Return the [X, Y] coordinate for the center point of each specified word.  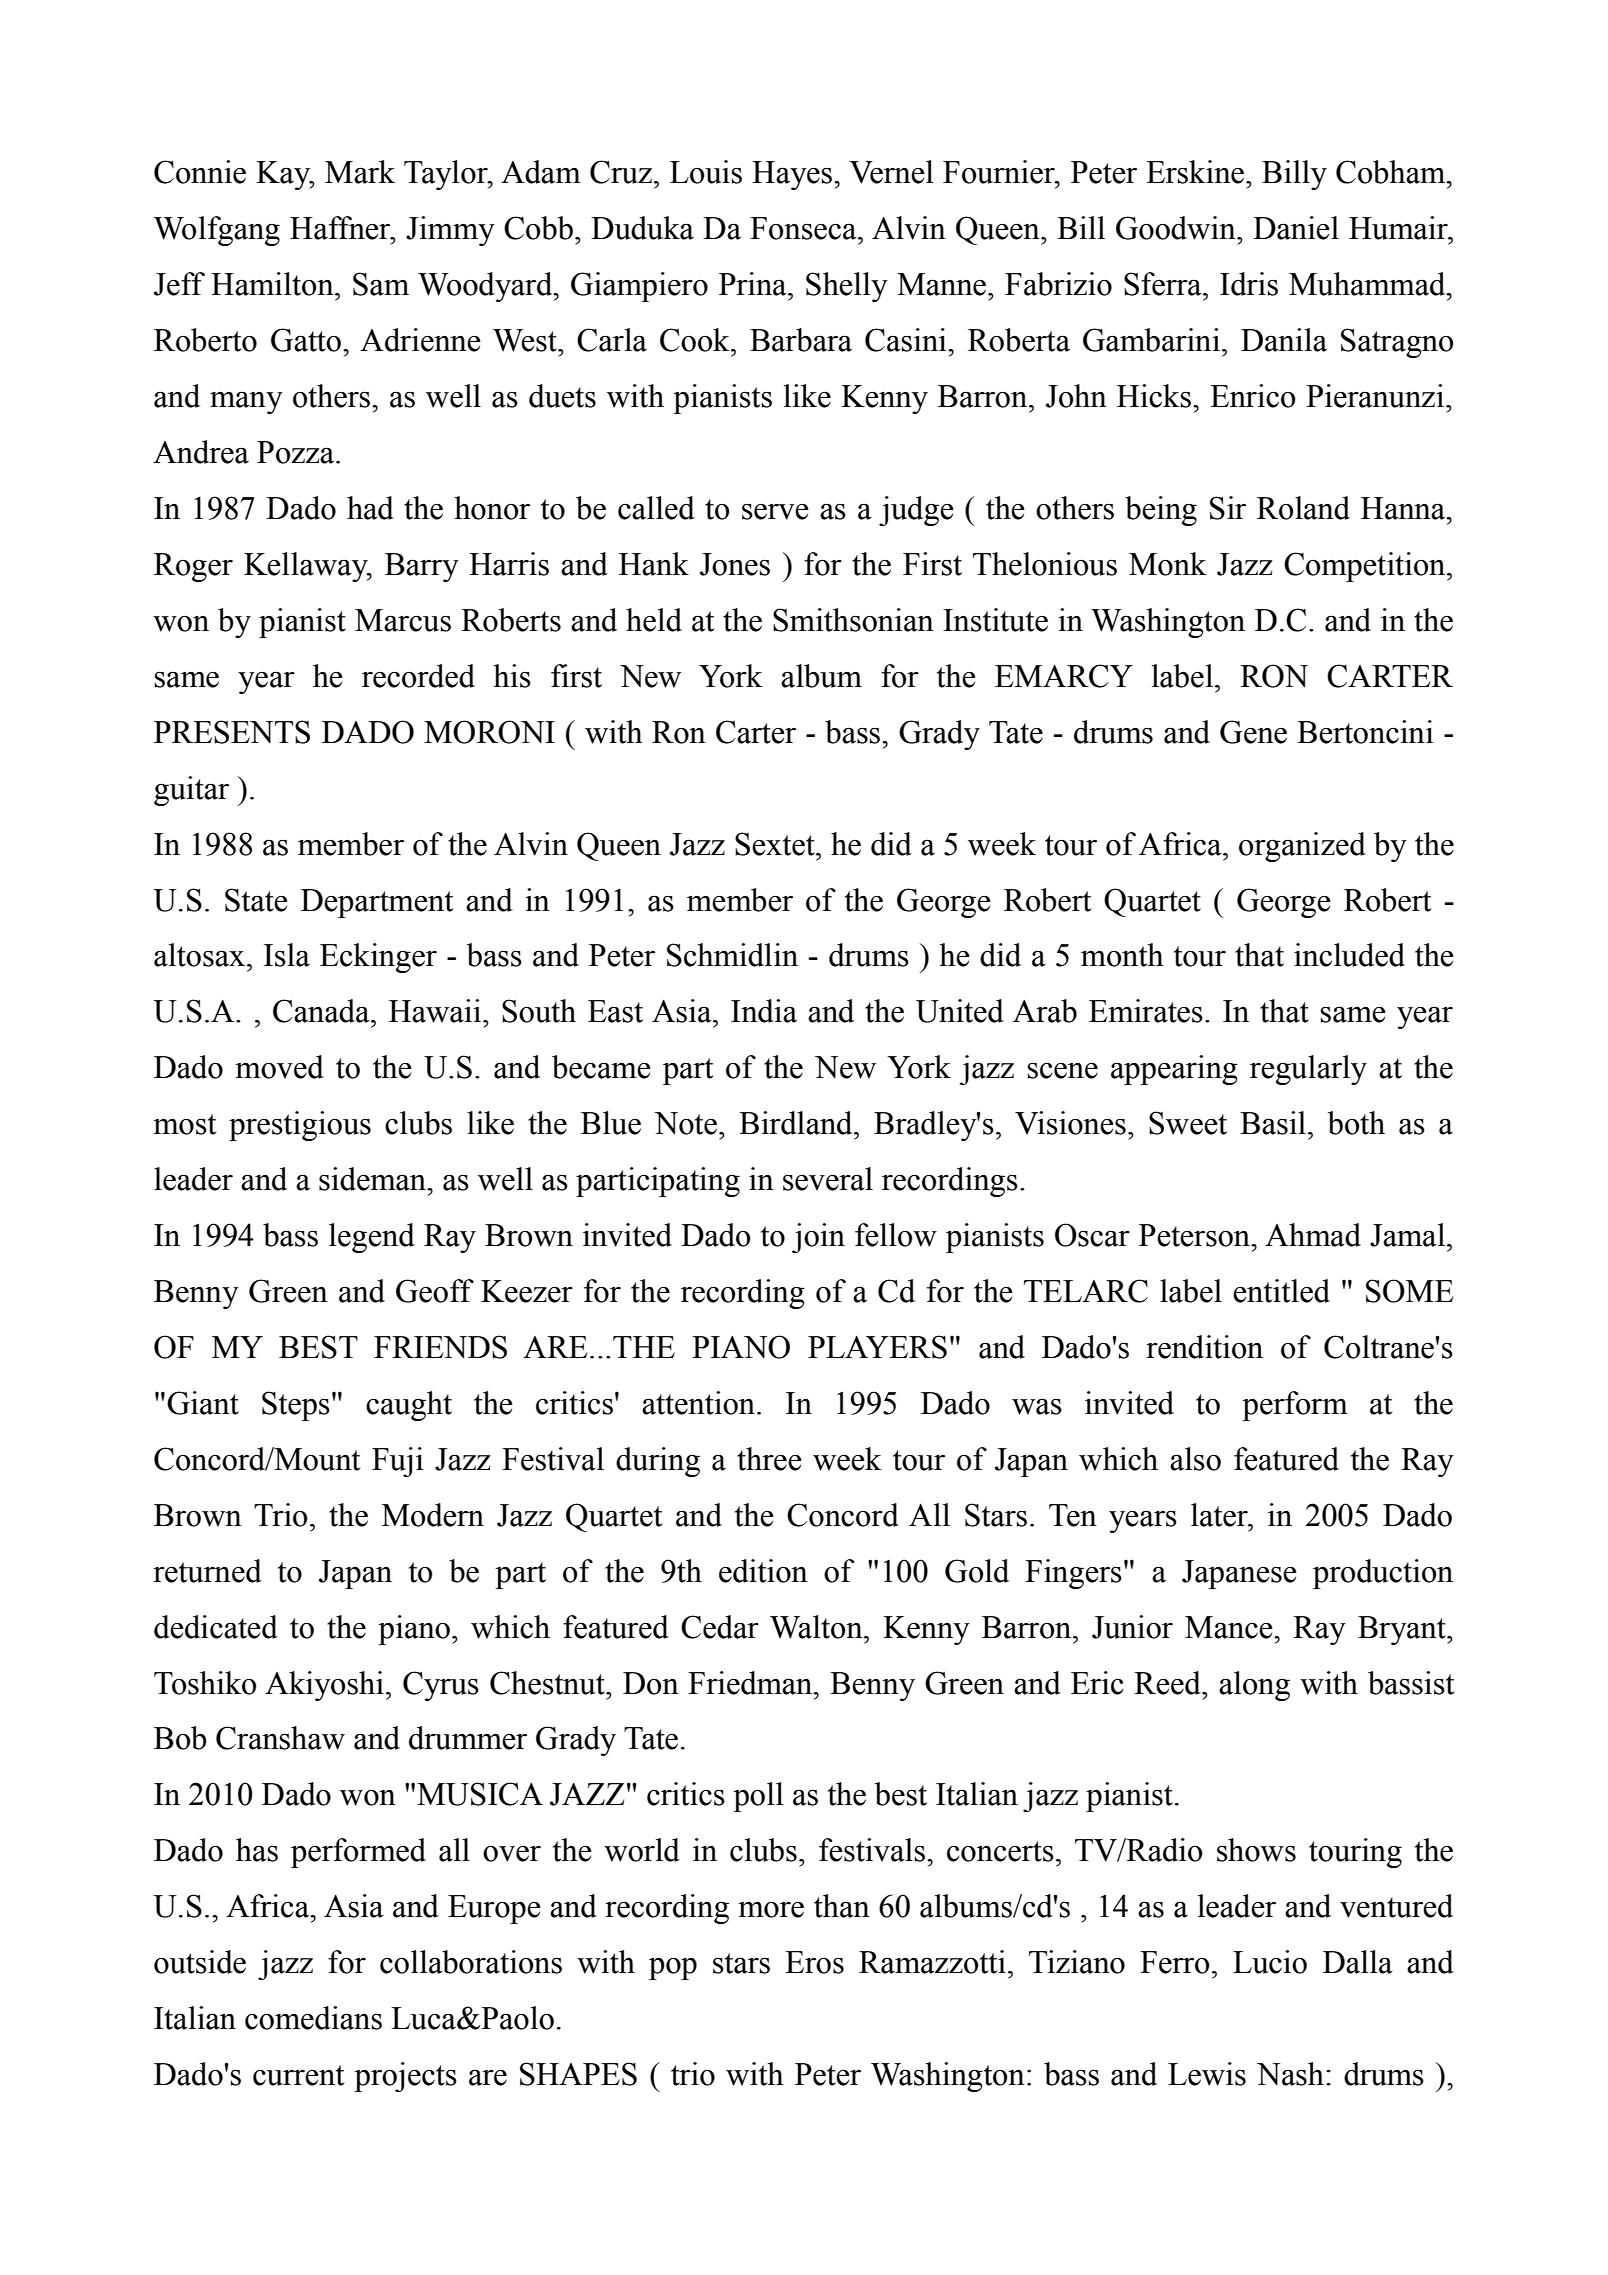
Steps [296, 1406]
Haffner [341, 228]
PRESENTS [232, 732]
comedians [313, 2018]
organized [1302, 847]
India [764, 1011]
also [1195, 1459]
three [769, 1459]
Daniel [1296, 228]
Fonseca [804, 228]
